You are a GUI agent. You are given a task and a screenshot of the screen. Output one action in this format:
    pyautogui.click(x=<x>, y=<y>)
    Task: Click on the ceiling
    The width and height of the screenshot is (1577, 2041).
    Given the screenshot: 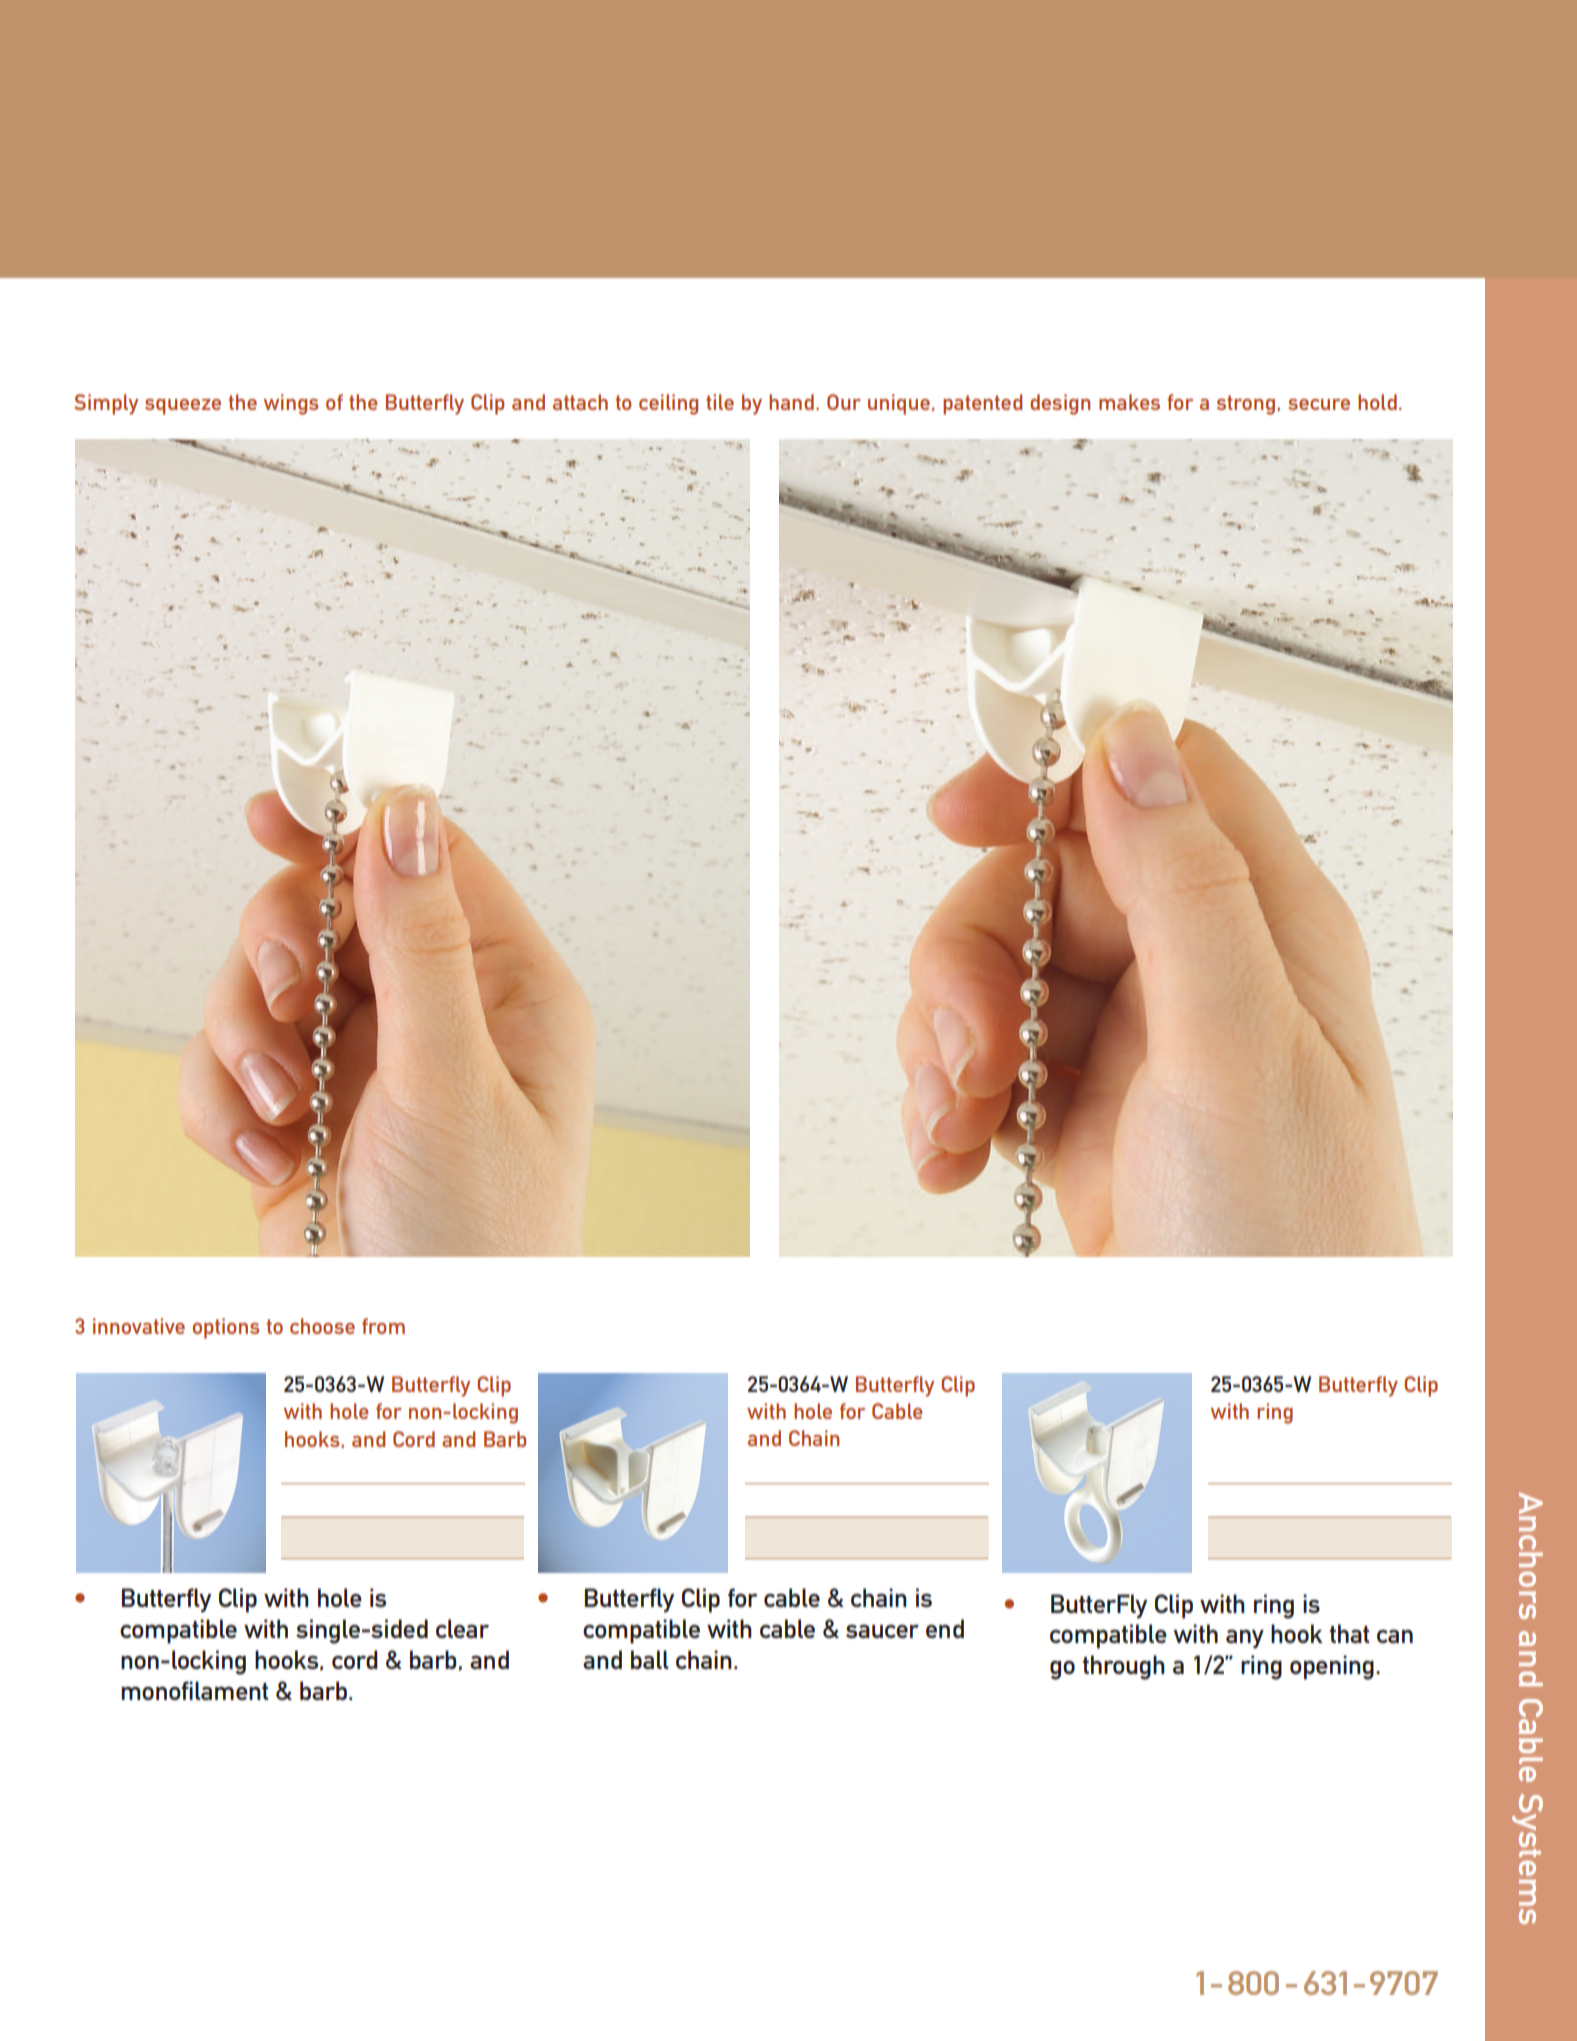 What is the action you would take?
    pyautogui.click(x=668, y=404)
